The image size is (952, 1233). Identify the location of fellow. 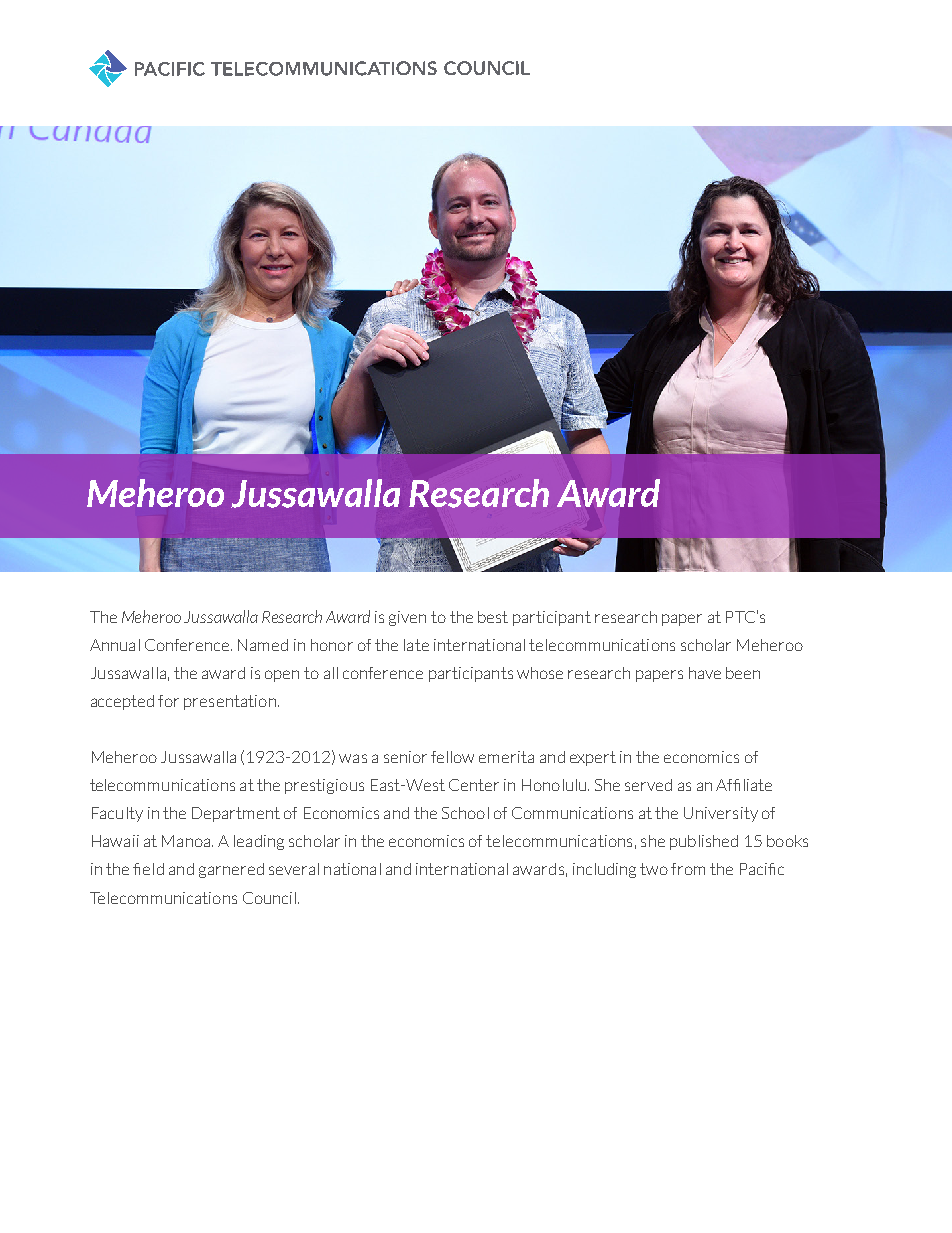
(452, 757).
